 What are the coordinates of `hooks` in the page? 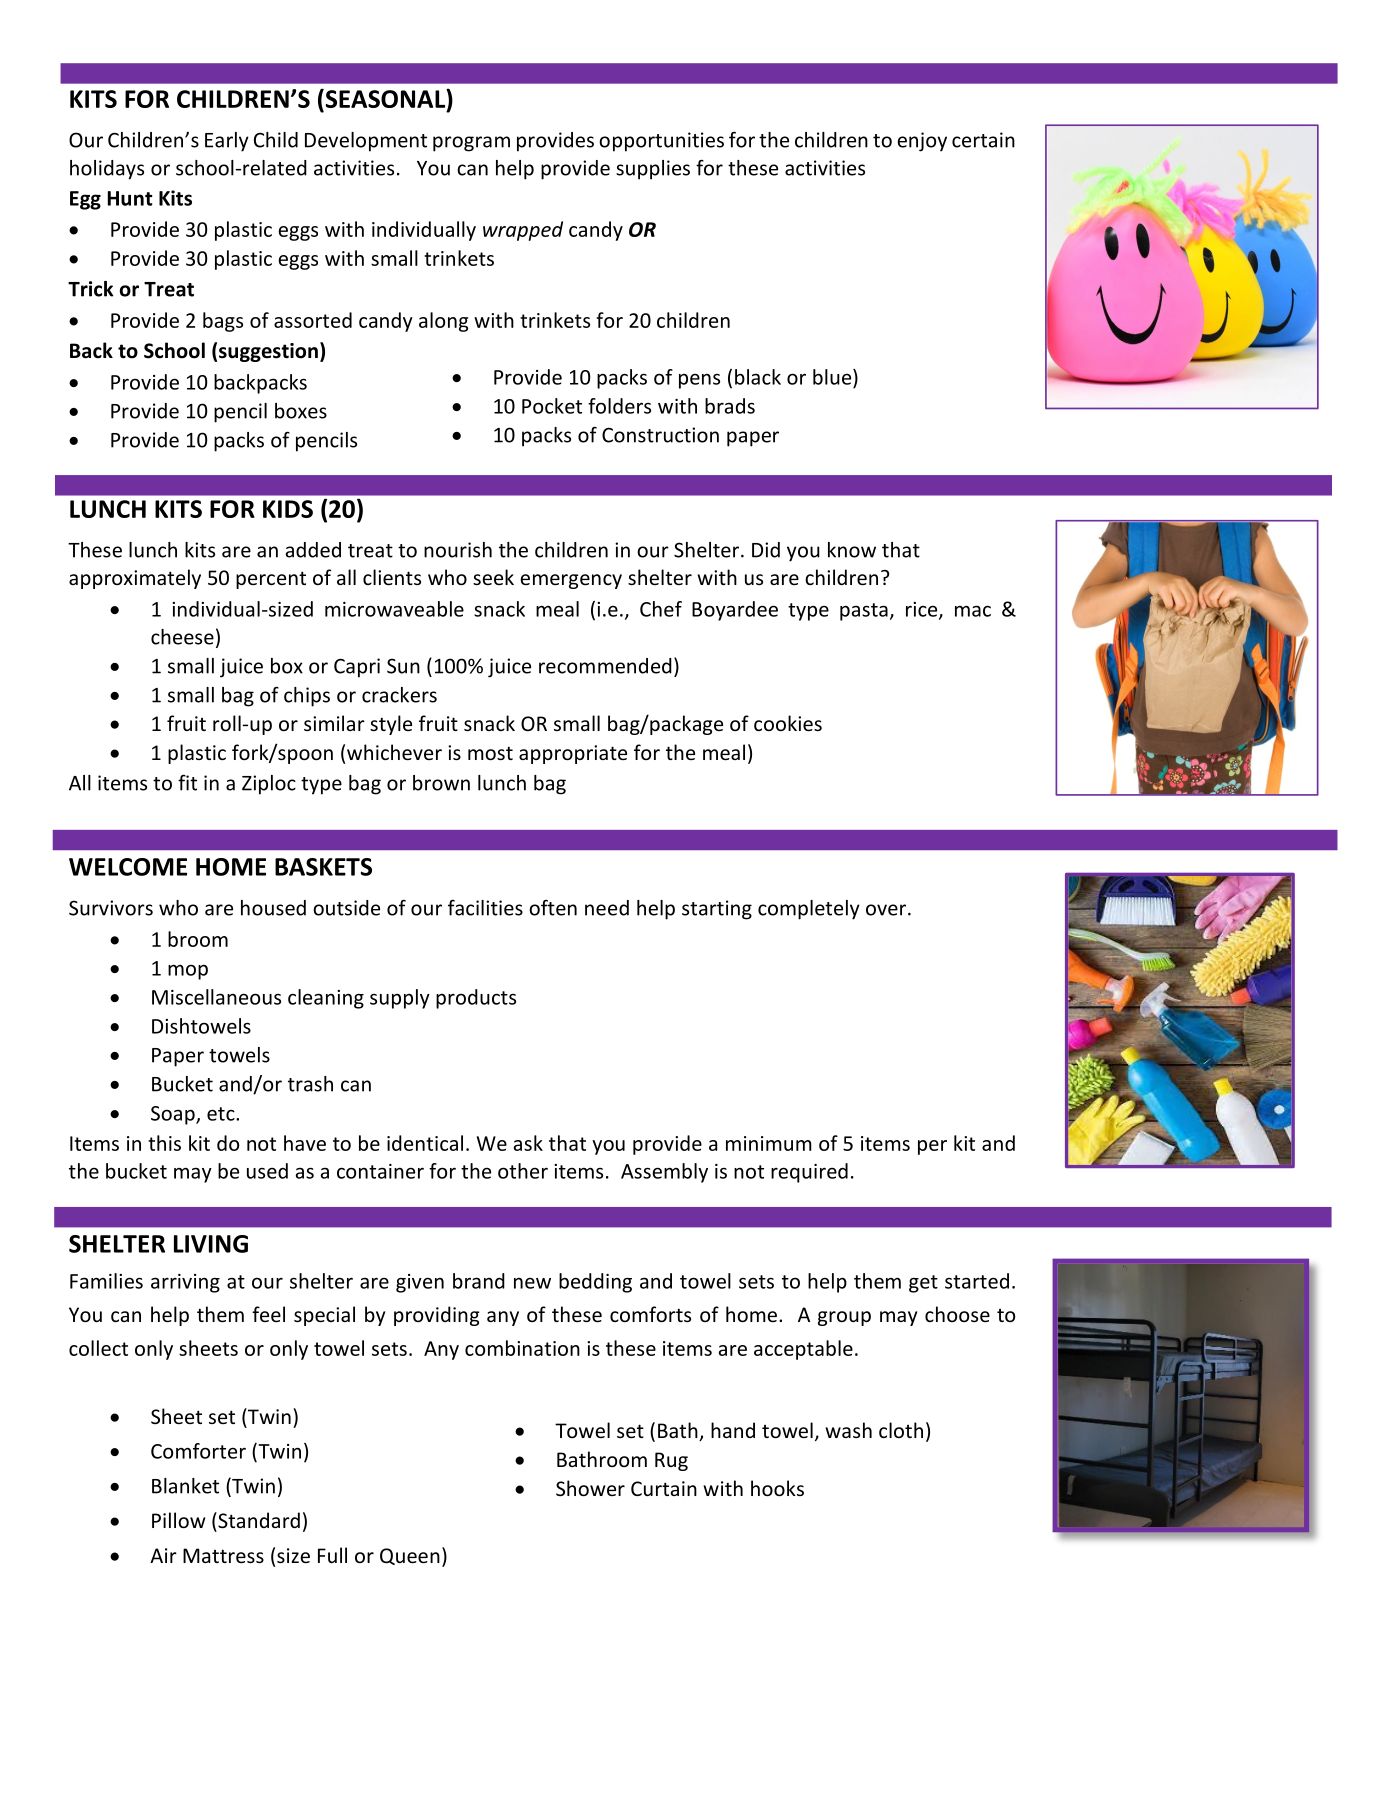 It's located at (777, 1488).
